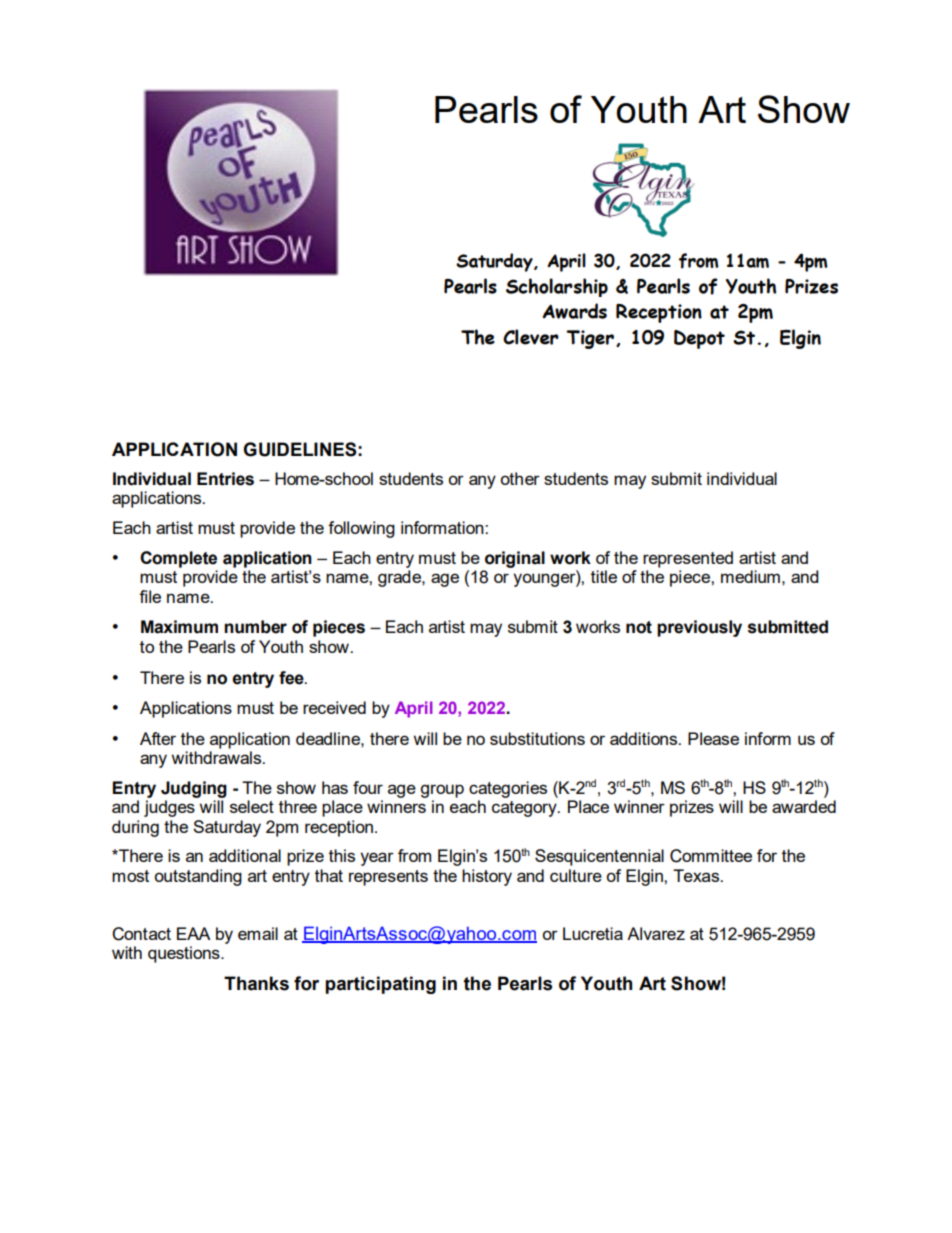 The height and width of the screenshot is (1233, 952). I want to click on Maximum, so click(179, 627).
